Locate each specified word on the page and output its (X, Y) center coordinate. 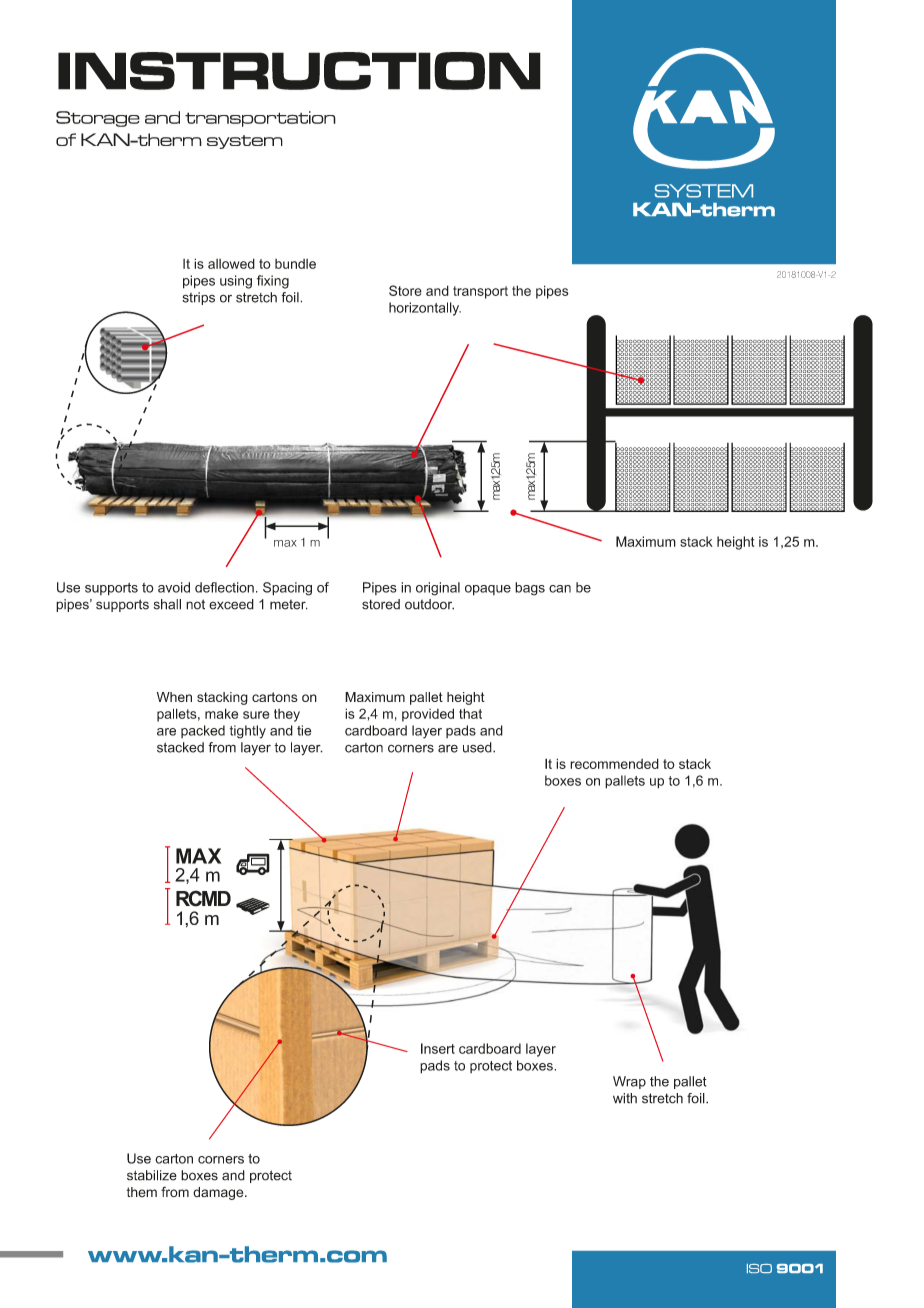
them (142, 1192)
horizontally (425, 309)
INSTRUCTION (299, 71)
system (245, 142)
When (174, 697)
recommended (614, 763)
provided (428, 715)
